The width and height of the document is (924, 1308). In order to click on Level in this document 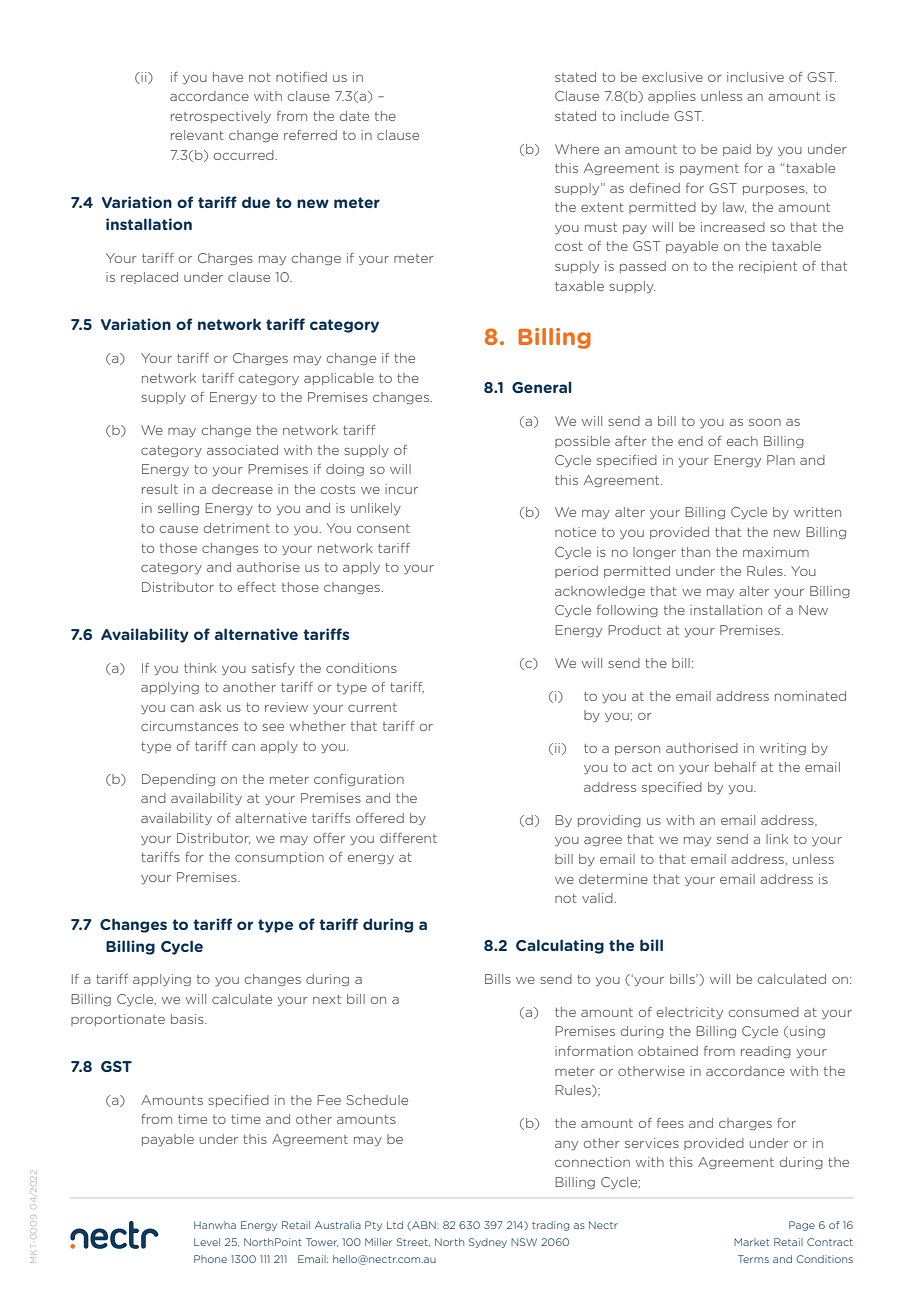, I will do `click(207, 1242)`.
